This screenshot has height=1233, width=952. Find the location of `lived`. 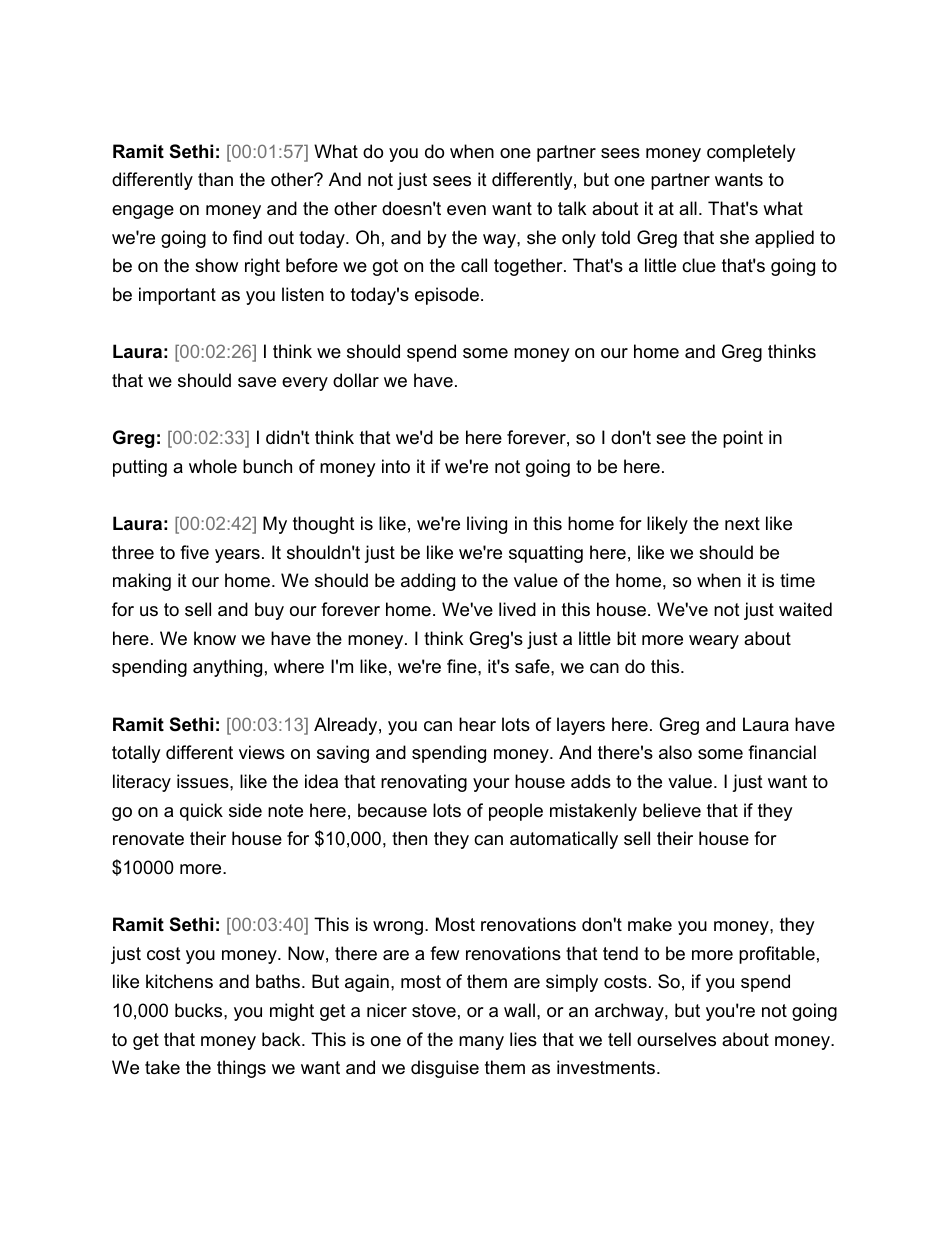

lived is located at coordinates (517, 609).
